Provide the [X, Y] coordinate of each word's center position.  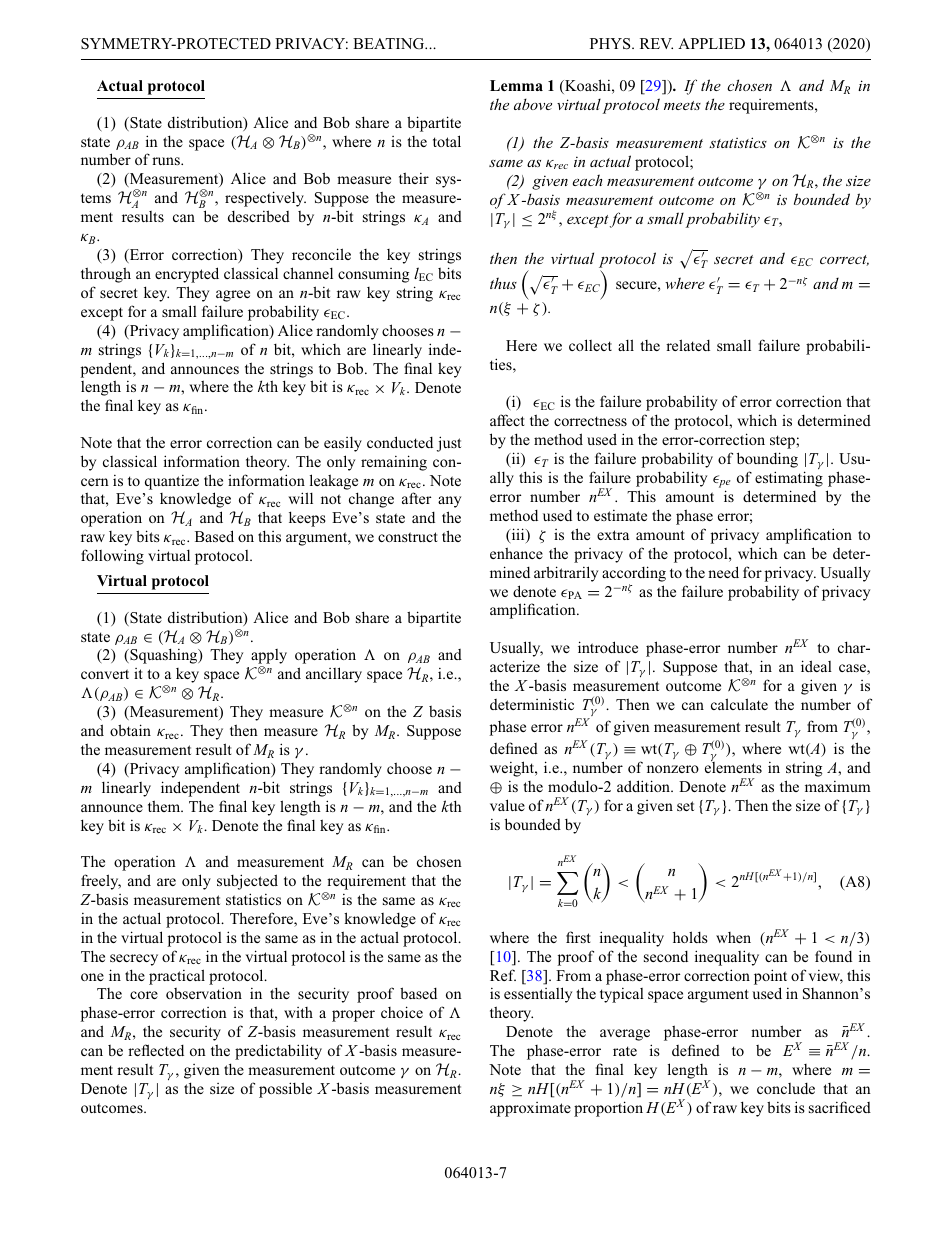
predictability [278, 1052]
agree [233, 296]
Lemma [516, 85]
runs [167, 161]
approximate [530, 1109]
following [112, 557]
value [507, 805]
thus [503, 283]
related [688, 345]
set [685, 806]
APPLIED [711, 43]
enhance [516, 553]
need [723, 572]
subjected [247, 882]
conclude [786, 1088]
